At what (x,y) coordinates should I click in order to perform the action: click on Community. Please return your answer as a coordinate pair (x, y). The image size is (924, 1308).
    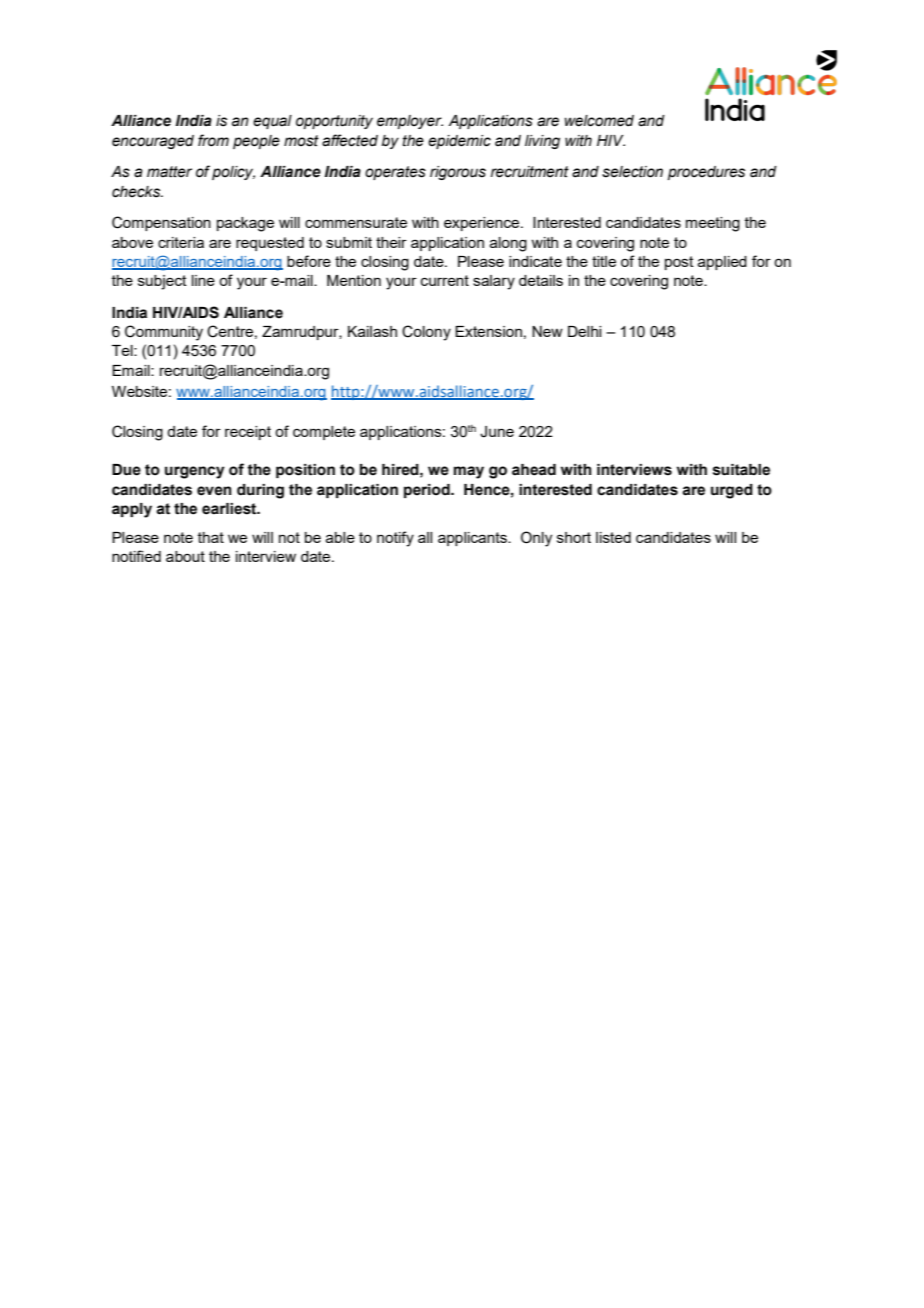
    Looking at the image, I should click on (164, 333).
